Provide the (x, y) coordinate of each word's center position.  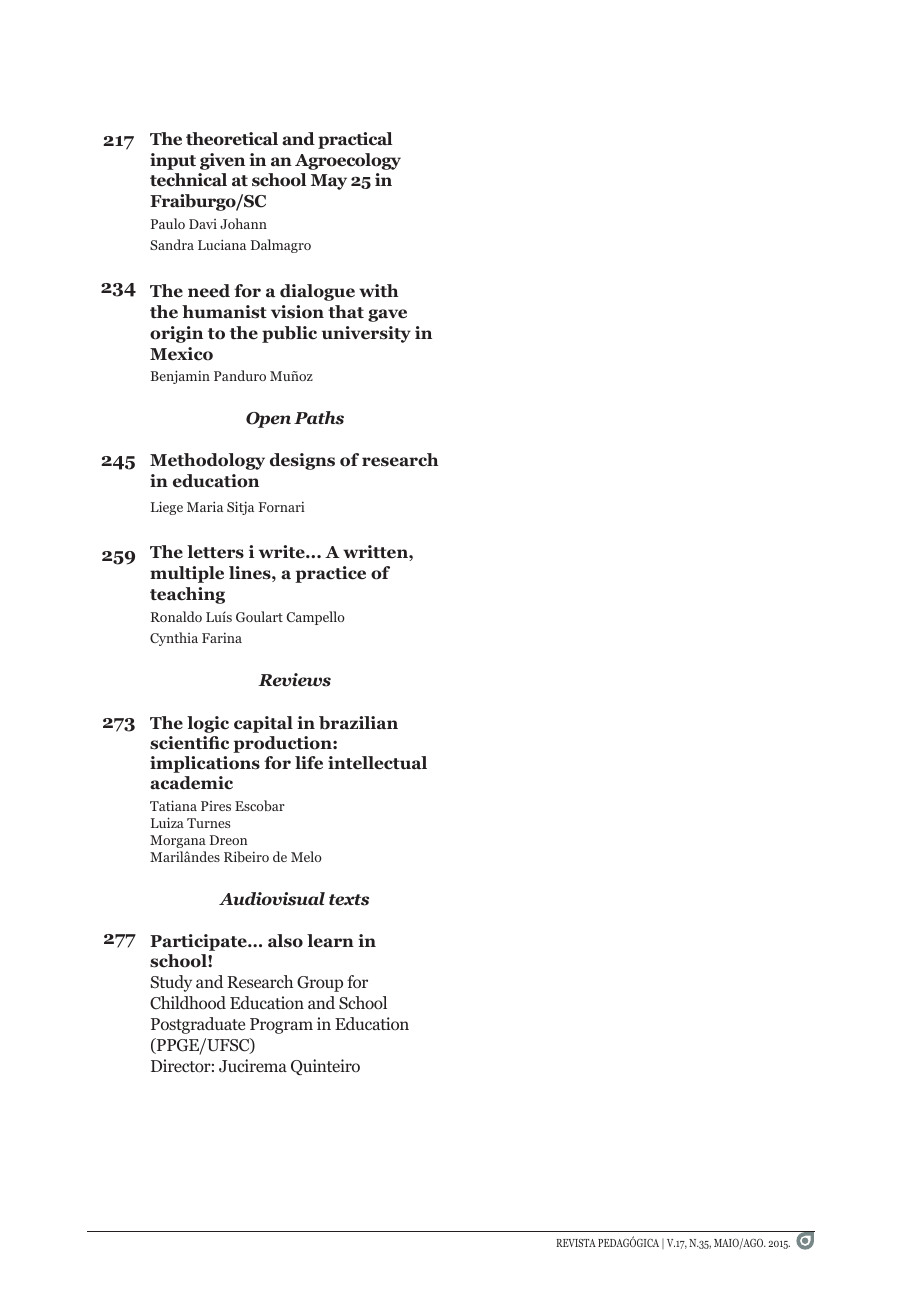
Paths (319, 418)
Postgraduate (198, 1025)
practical (355, 140)
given (222, 161)
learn (330, 941)
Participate (199, 942)
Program (281, 1026)
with (378, 290)
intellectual (377, 763)
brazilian (358, 723)
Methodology (207, 461)
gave (387, 315)
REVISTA (576, 1243)
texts (349, 900)
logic (208, 724)
